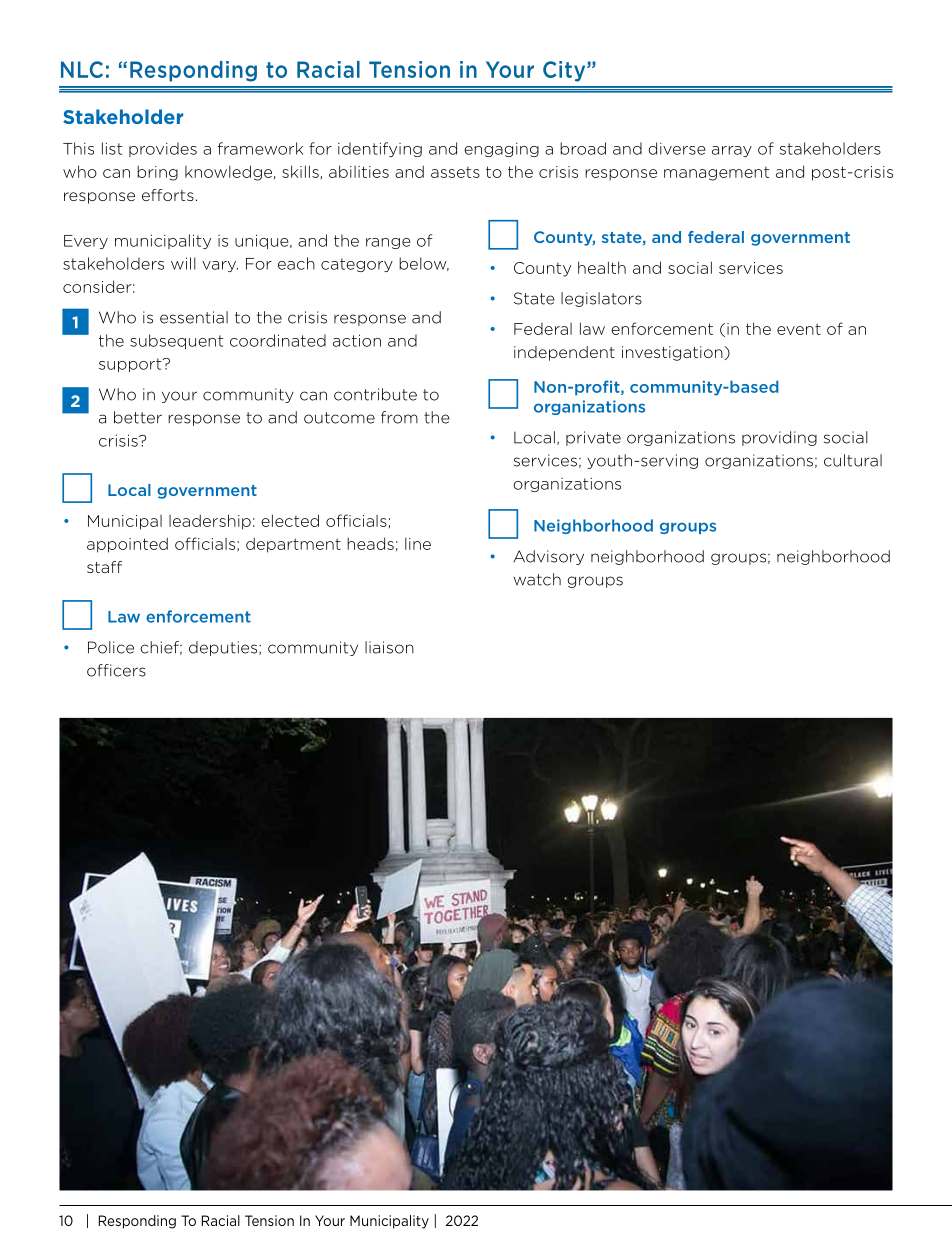  What do you see at coordinates (564, 353) in the screenshot?
I see `independent` at bounding box center [564, 353].
